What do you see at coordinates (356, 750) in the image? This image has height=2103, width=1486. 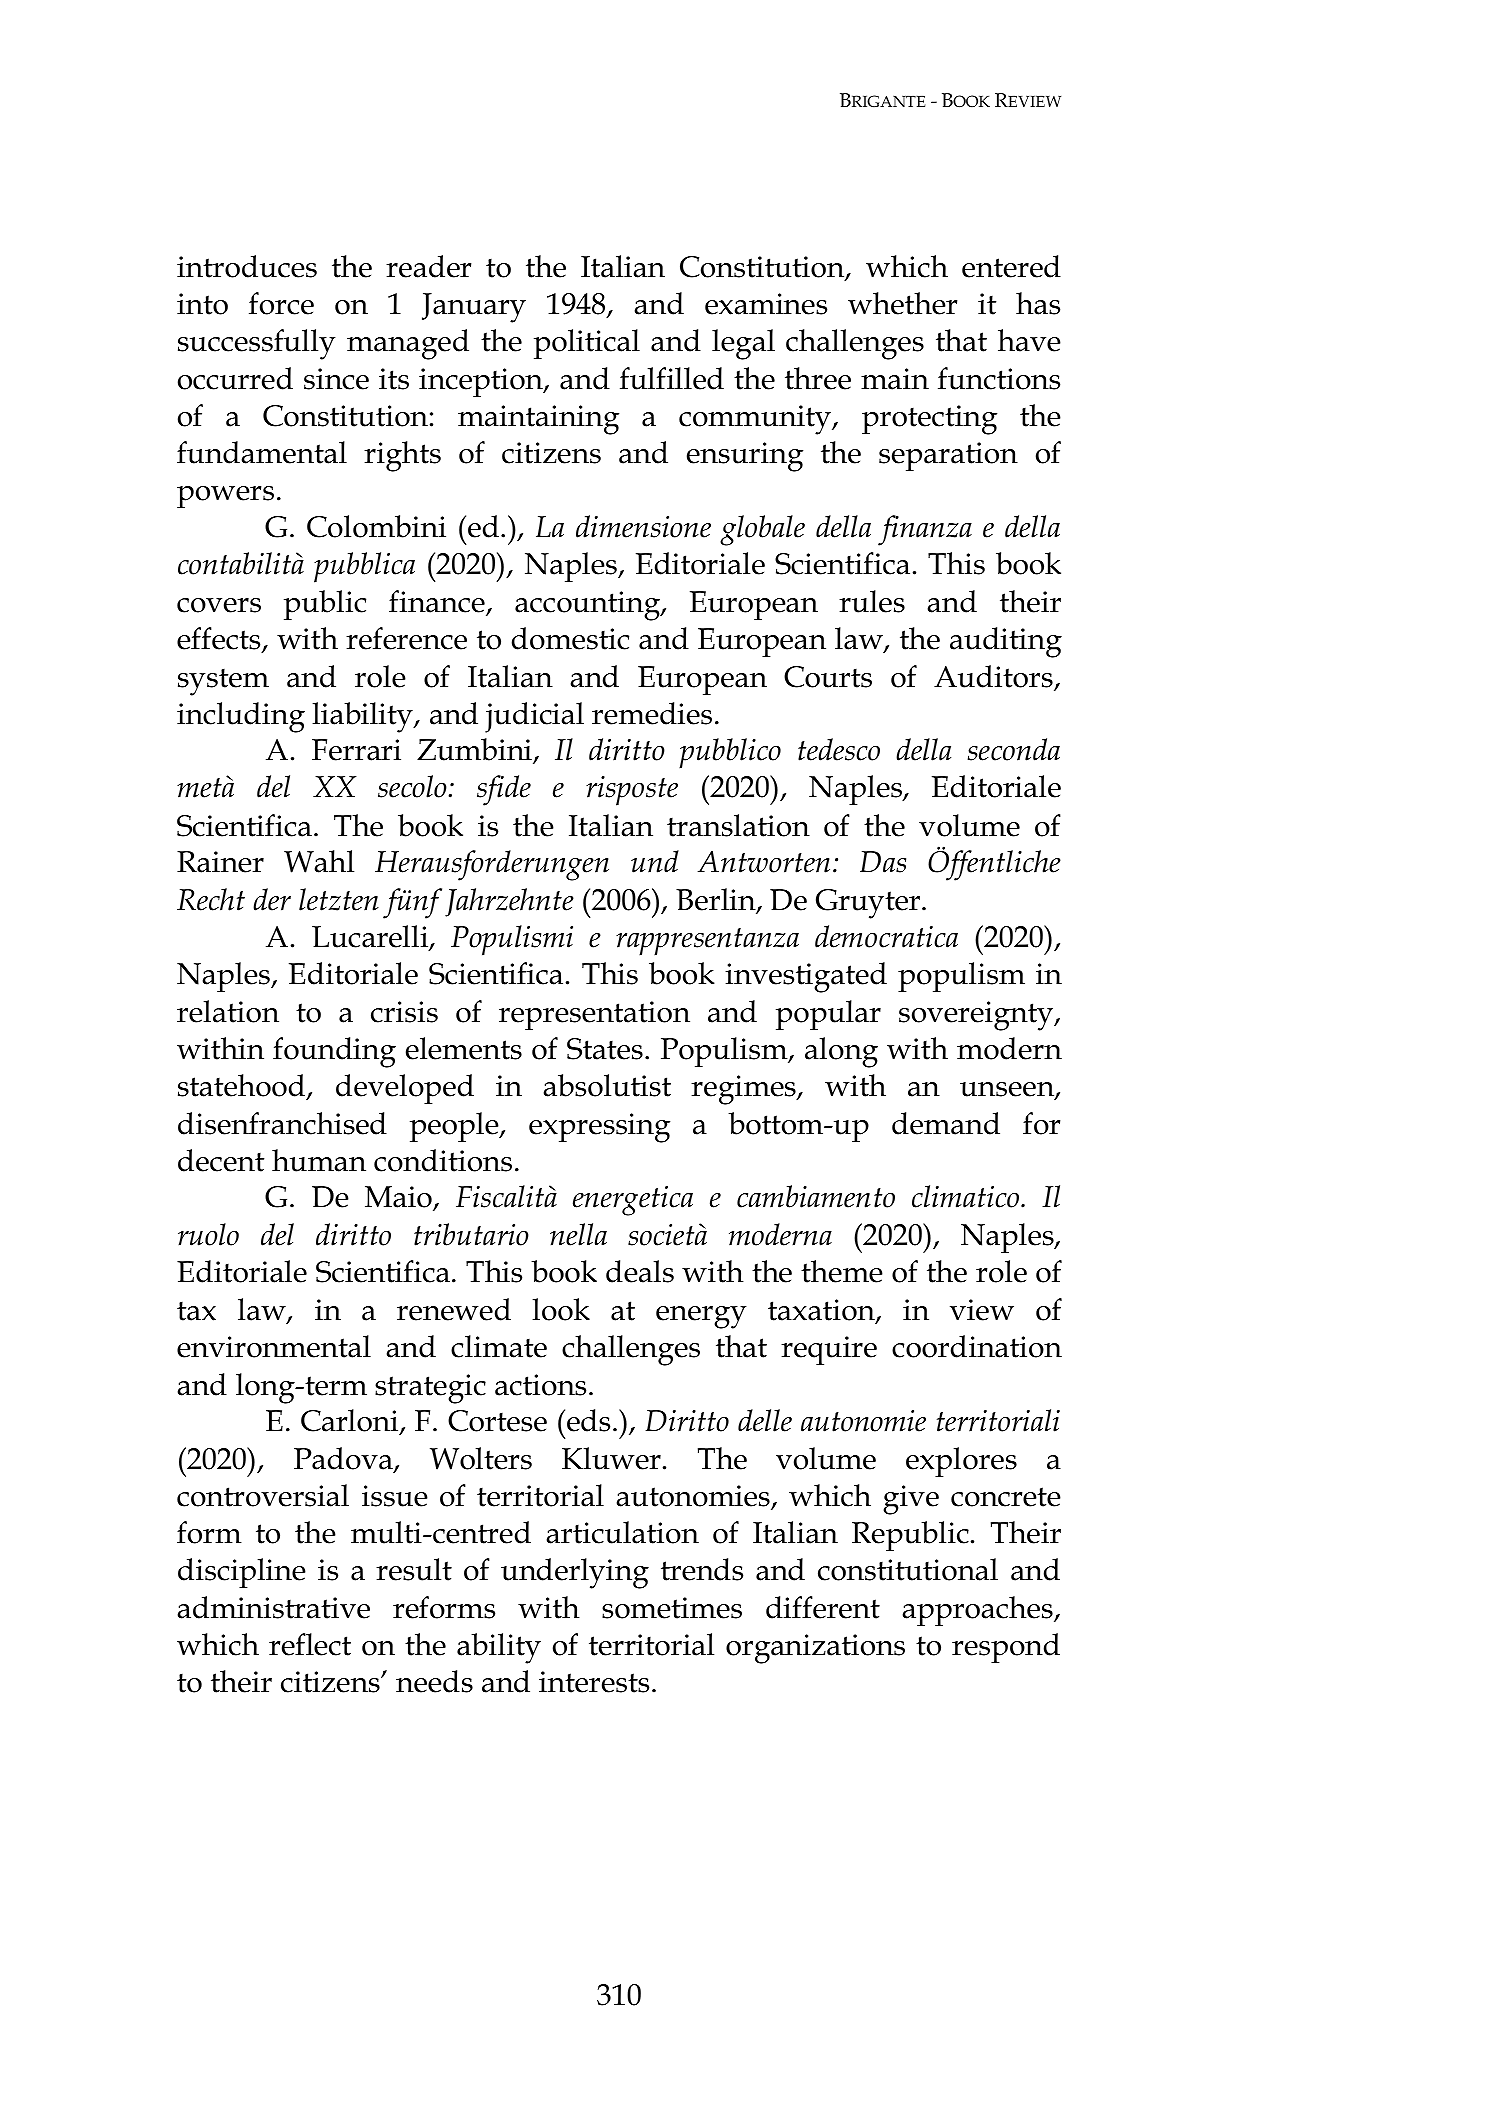 I see `Ferrari` at bounding box center [356, 750].
